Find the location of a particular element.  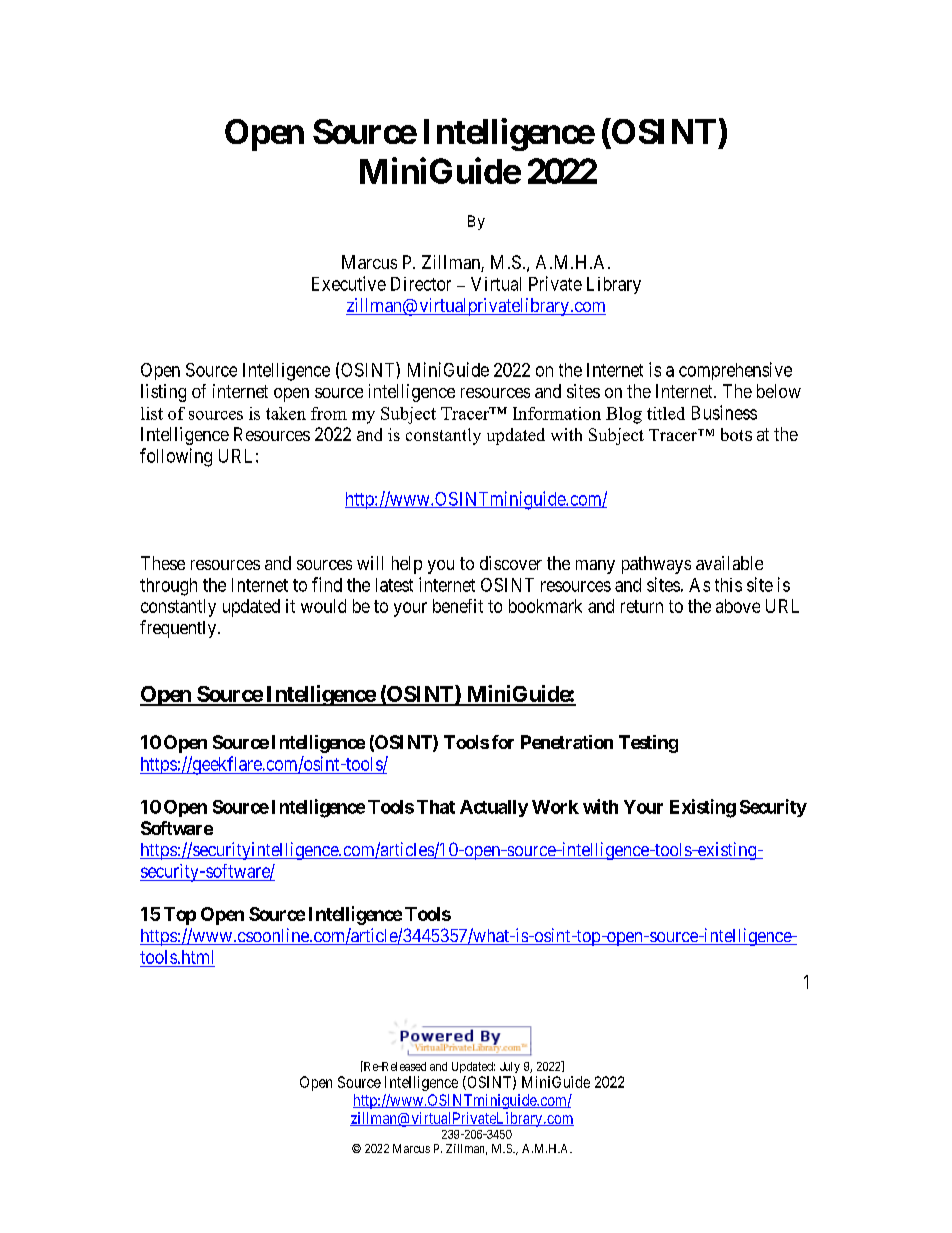

Work is located at coordinates (555, 807).
